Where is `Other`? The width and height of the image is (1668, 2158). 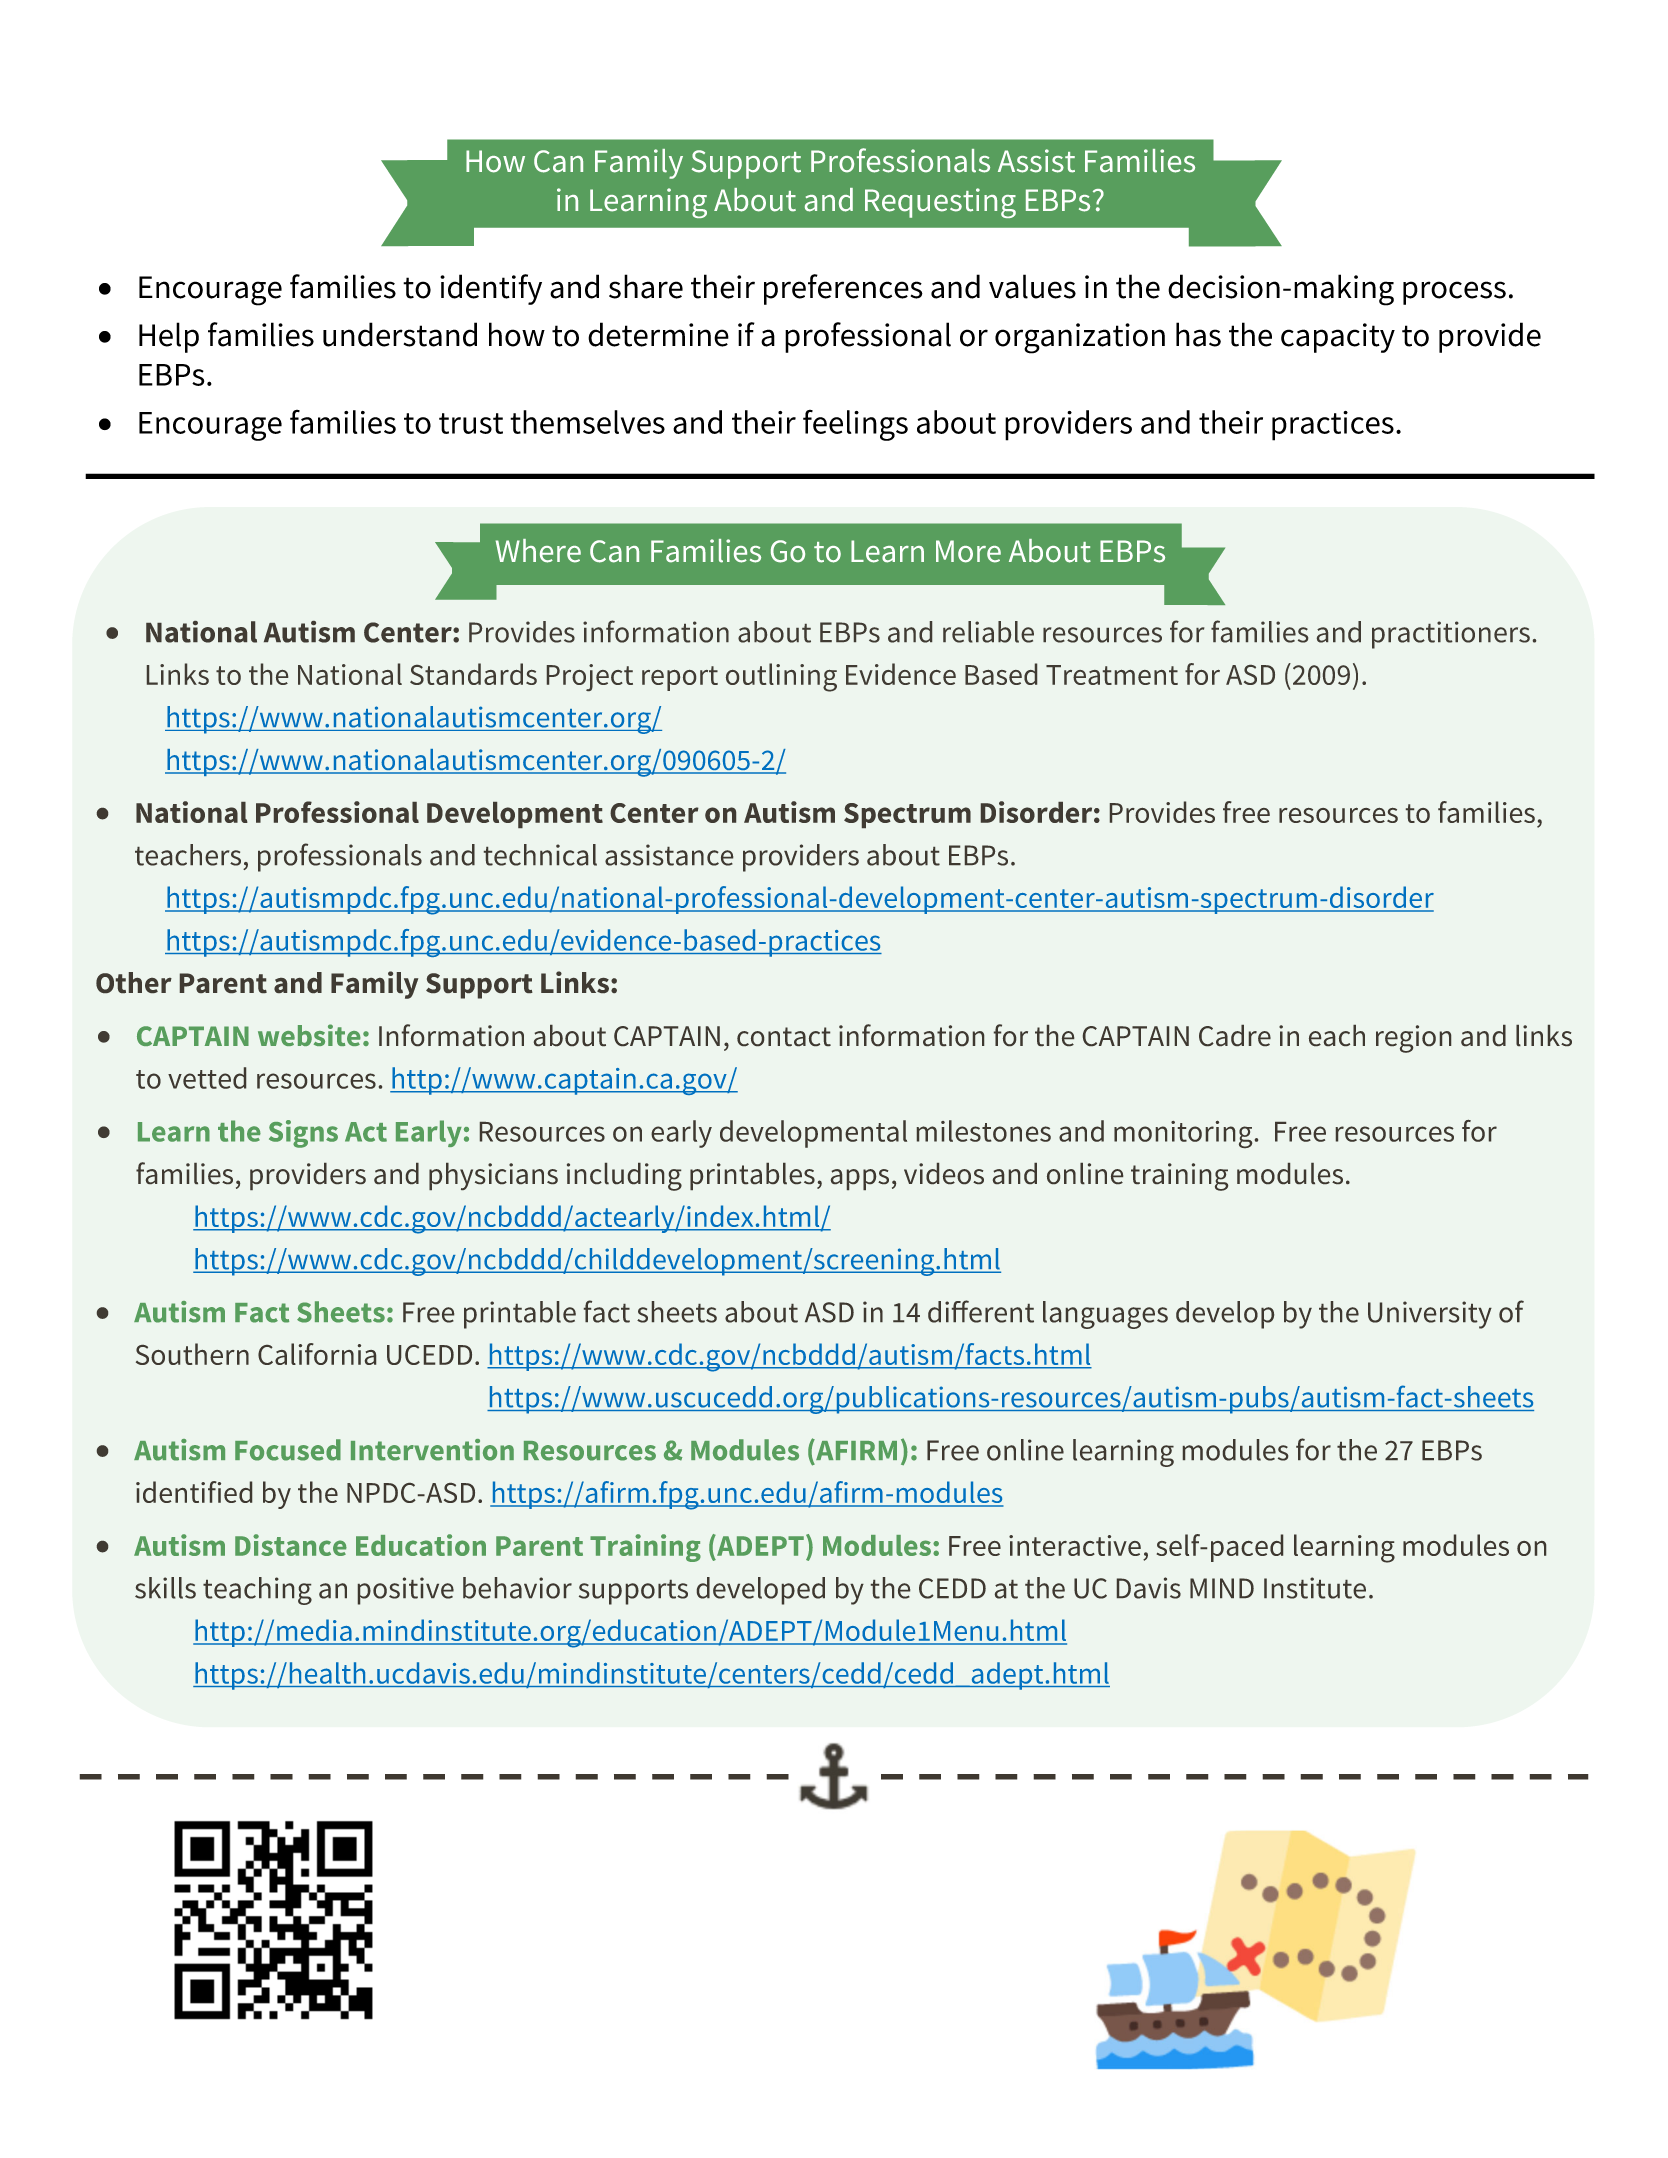 Other is located at coordinates (134, 982).
